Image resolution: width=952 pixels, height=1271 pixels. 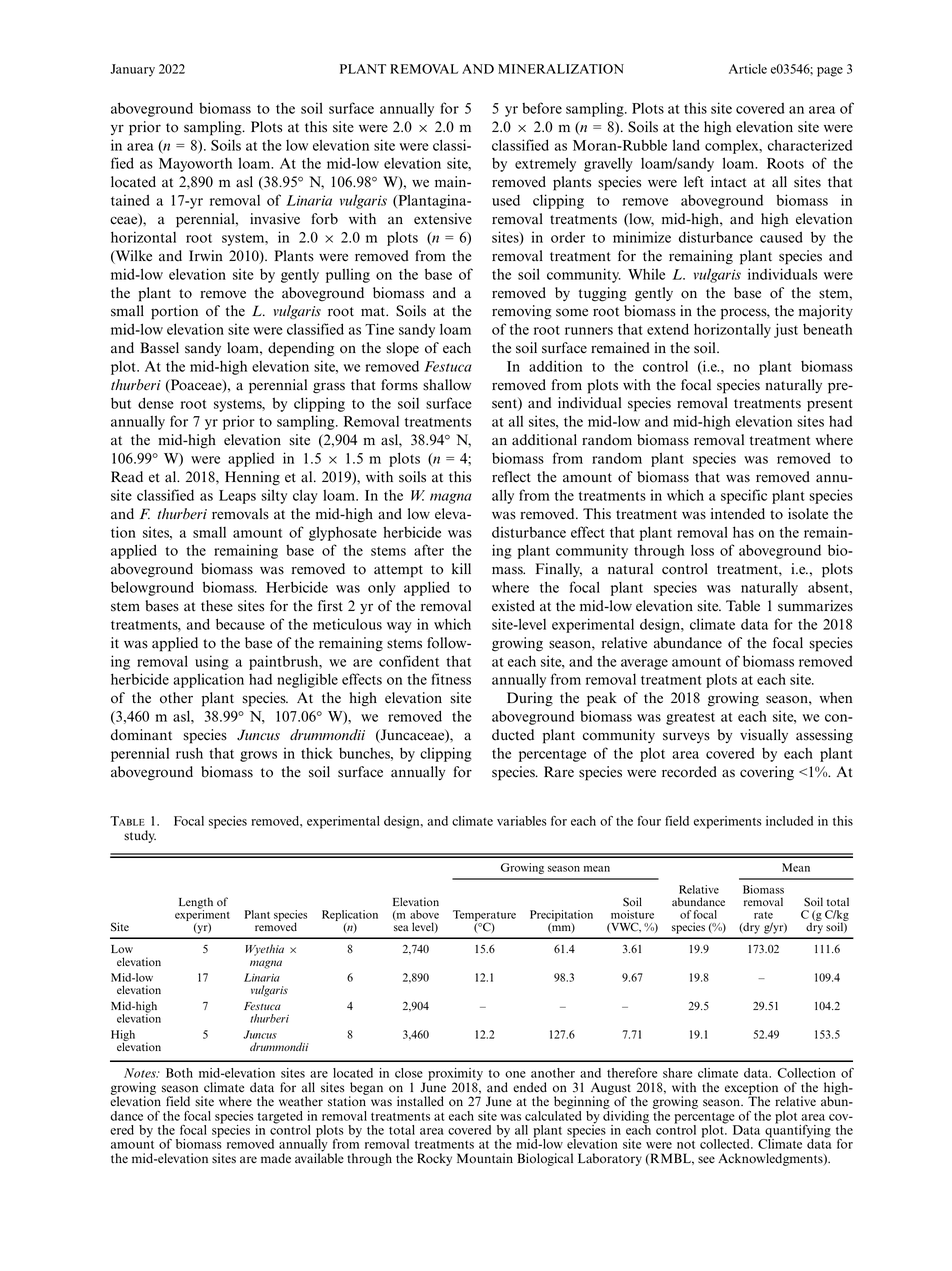 What do you see at coordinates (748, 69) in the page?
I see `Article` at bounding box center [748, 69].
